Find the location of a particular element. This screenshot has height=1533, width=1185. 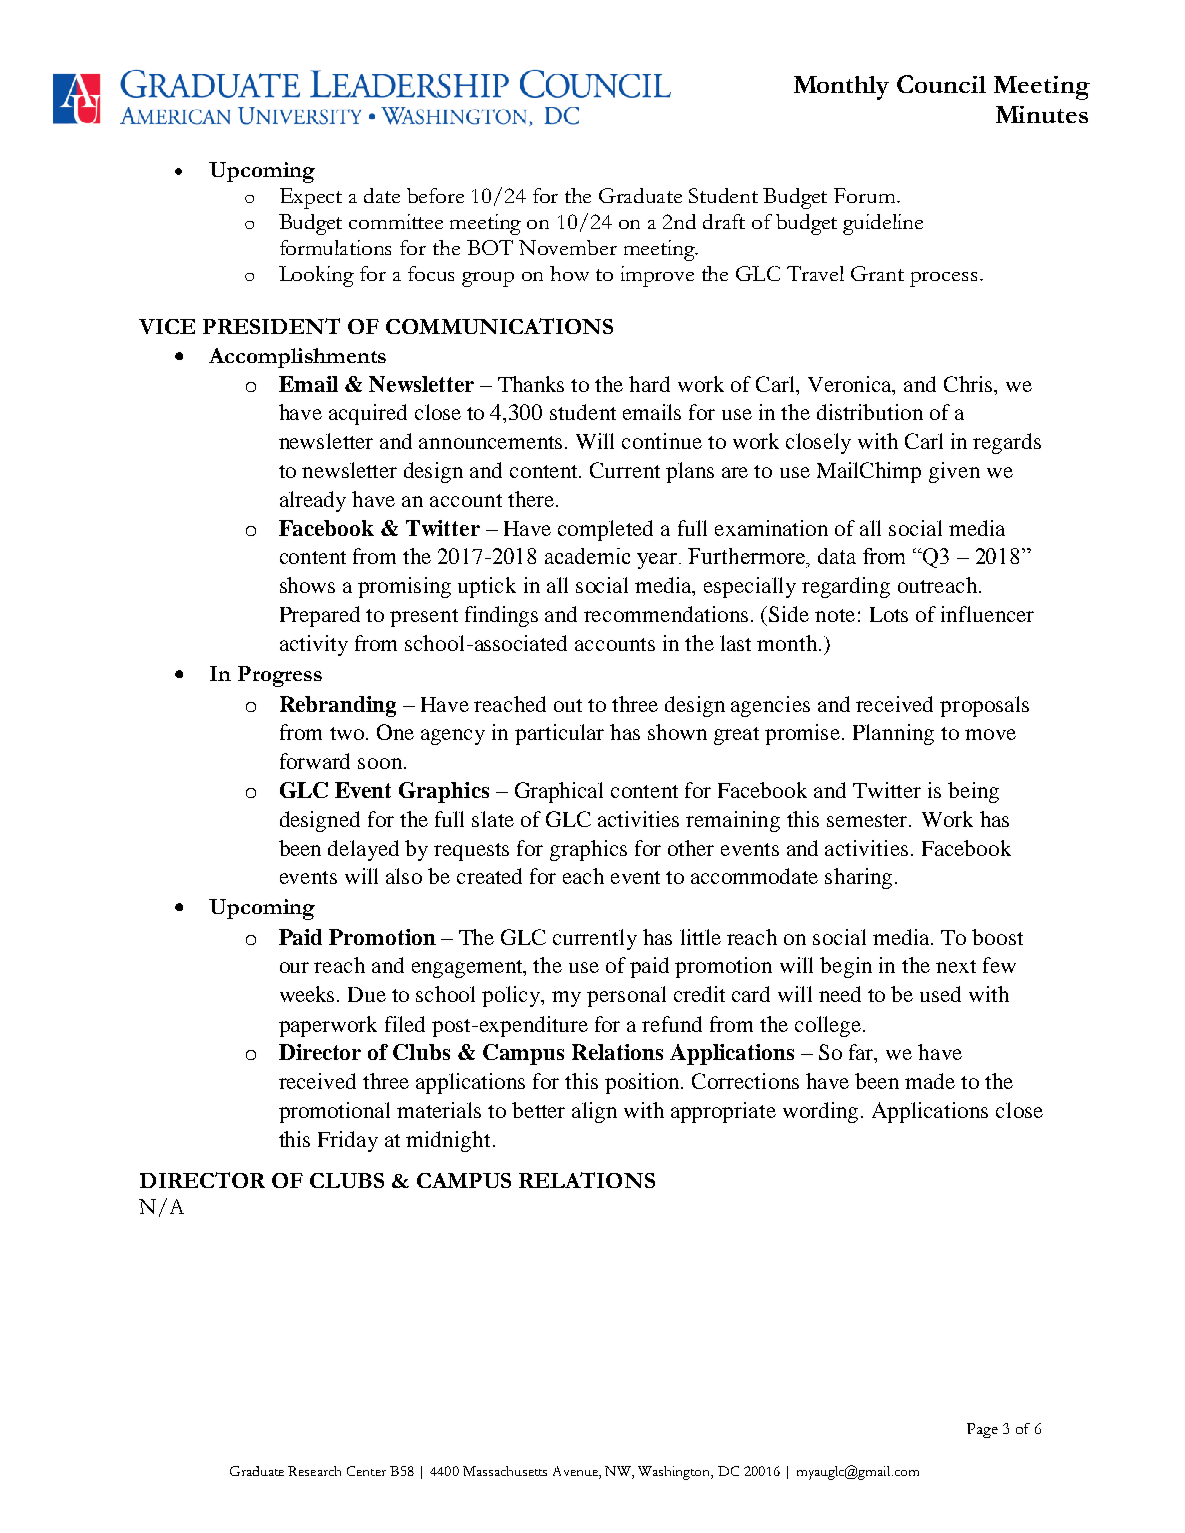

Avenue is located at coordinates (576, 1472).
